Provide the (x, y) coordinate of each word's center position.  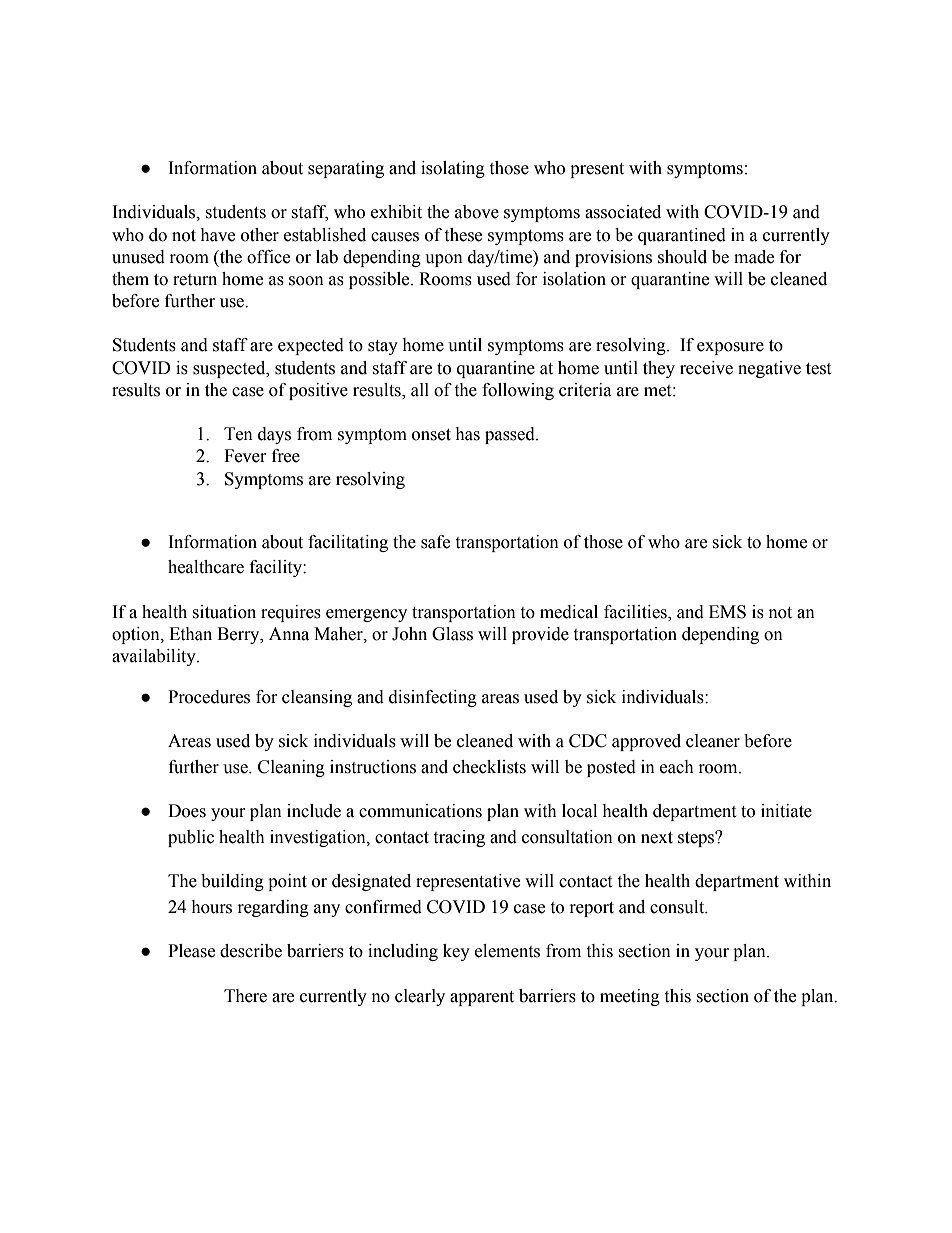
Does (187, 811)
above (477, 212)
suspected (230, 369)
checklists (489, 767)
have (217, 235)
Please (191, 951)
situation (224, 612)
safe (435, 542)
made (754, 257)
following (518, 391)
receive (706, 368)
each (677, 767)
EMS (727, 612)
